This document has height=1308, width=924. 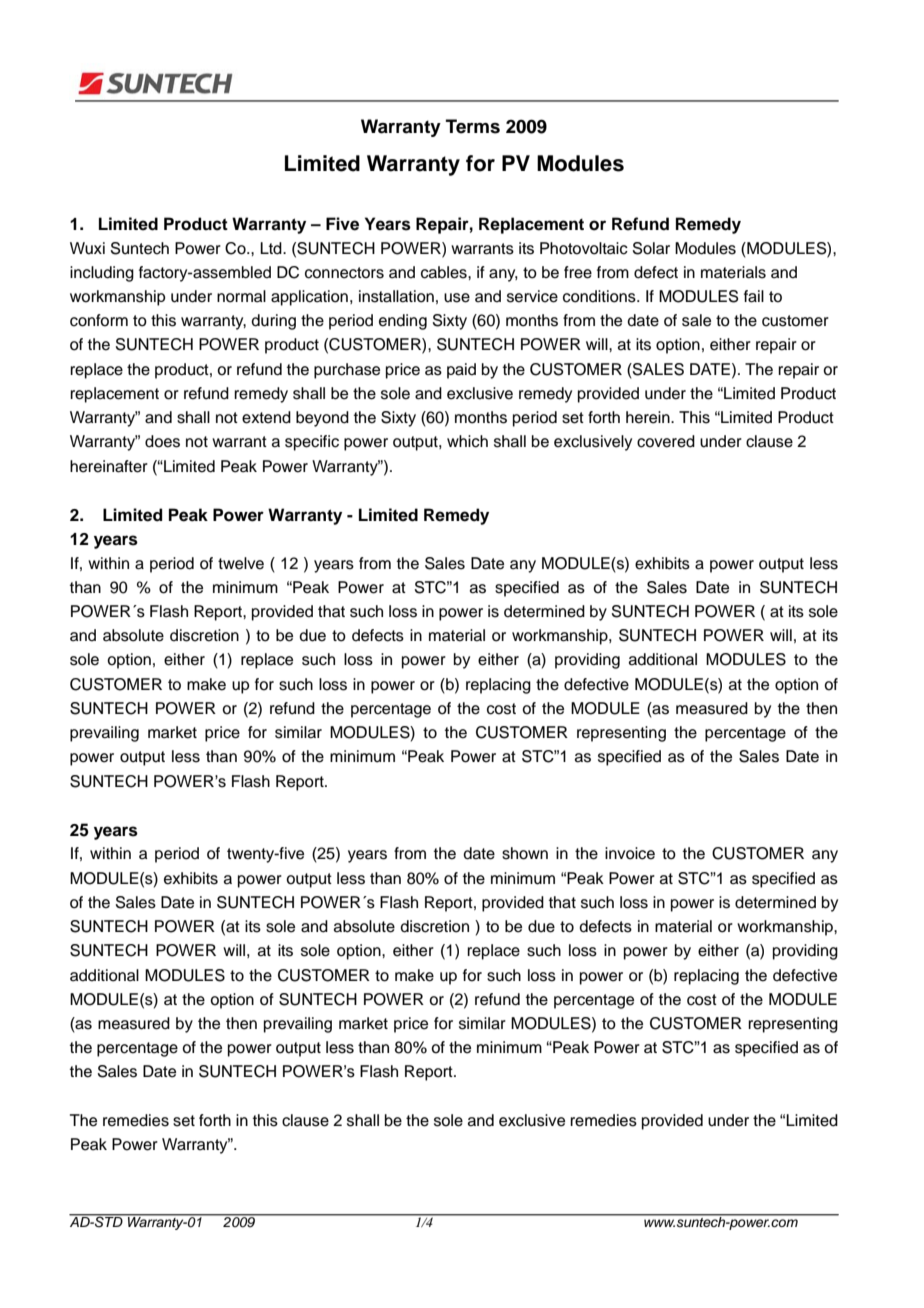 What do you see at coordinates (473, 126) in the document?
I see `Terms` at bounding box center [473, 126].
